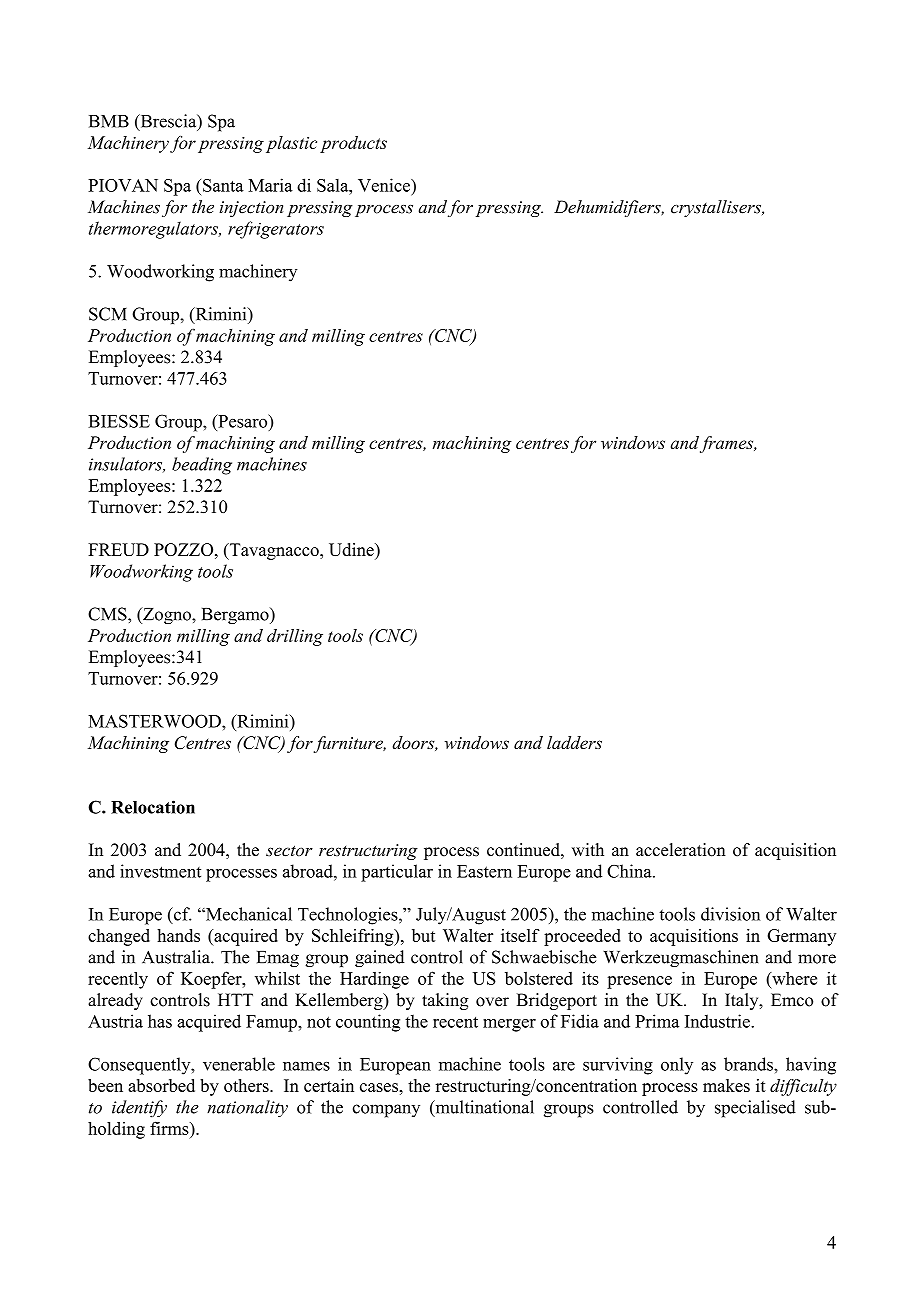 The height and width of the document is (1308, 924). Describe the element at coordinates (223, 185) in the document. I see `Santa` at that location.
